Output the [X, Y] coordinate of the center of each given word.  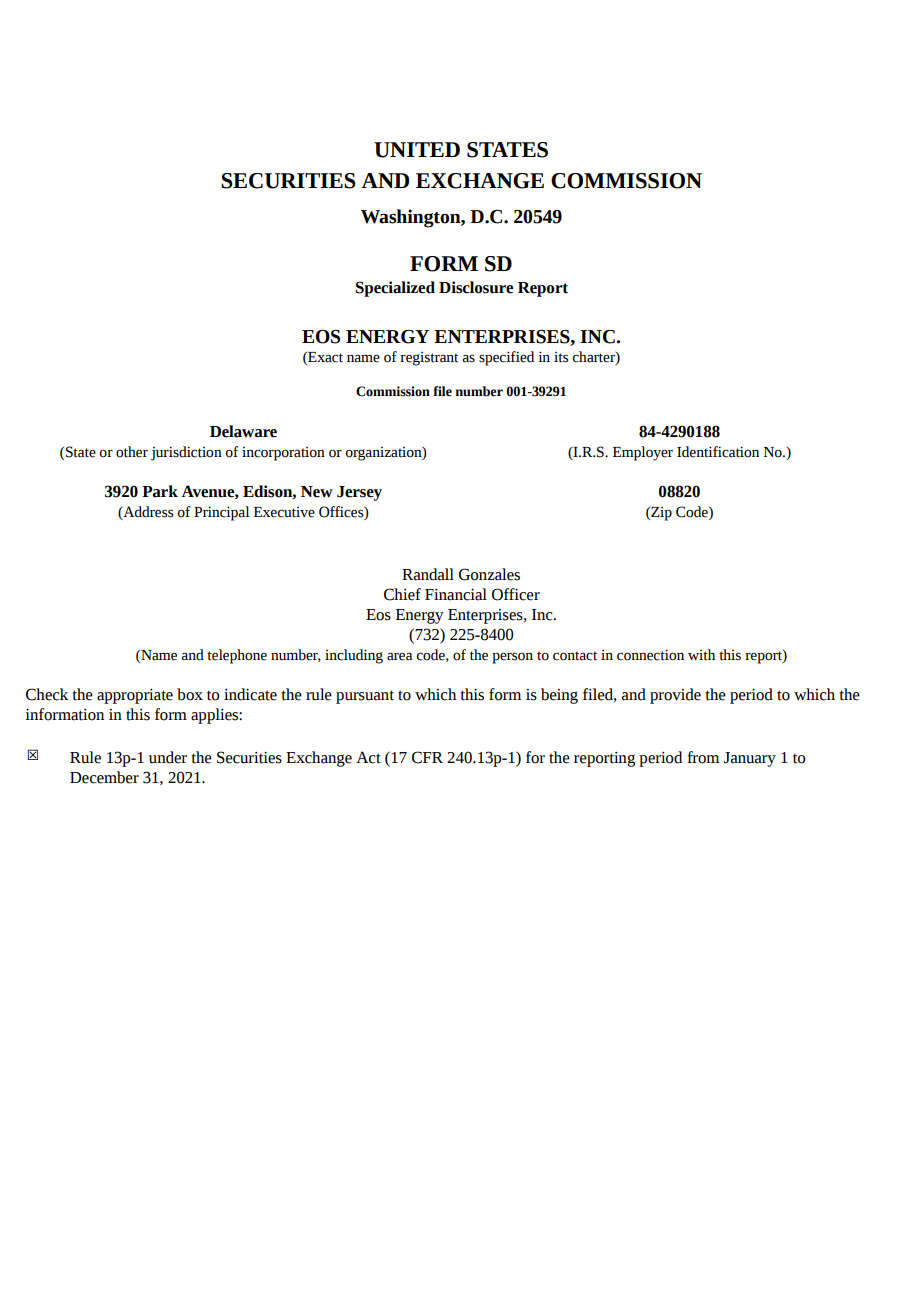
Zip [660, 514]
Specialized [395, 289]
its [561, 357]
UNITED [417, 150]
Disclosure [476, 287]
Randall [428, 574]
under [168, 757]
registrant [429, 359]
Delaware [243, 431]
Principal [222, 513]
